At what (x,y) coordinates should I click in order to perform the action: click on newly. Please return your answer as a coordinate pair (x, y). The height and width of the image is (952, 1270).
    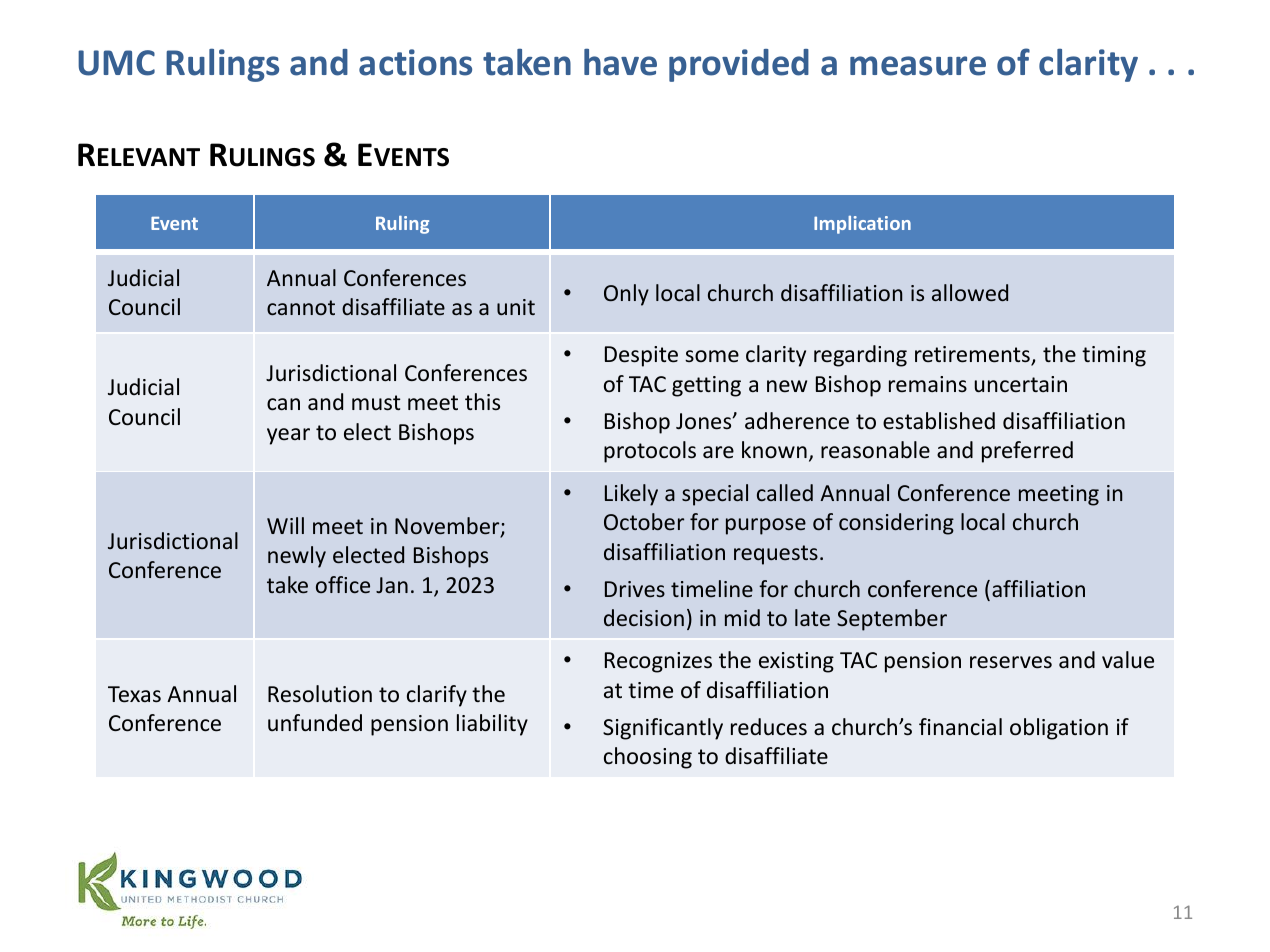
    Looking at the image, I should click on (297, 557).
